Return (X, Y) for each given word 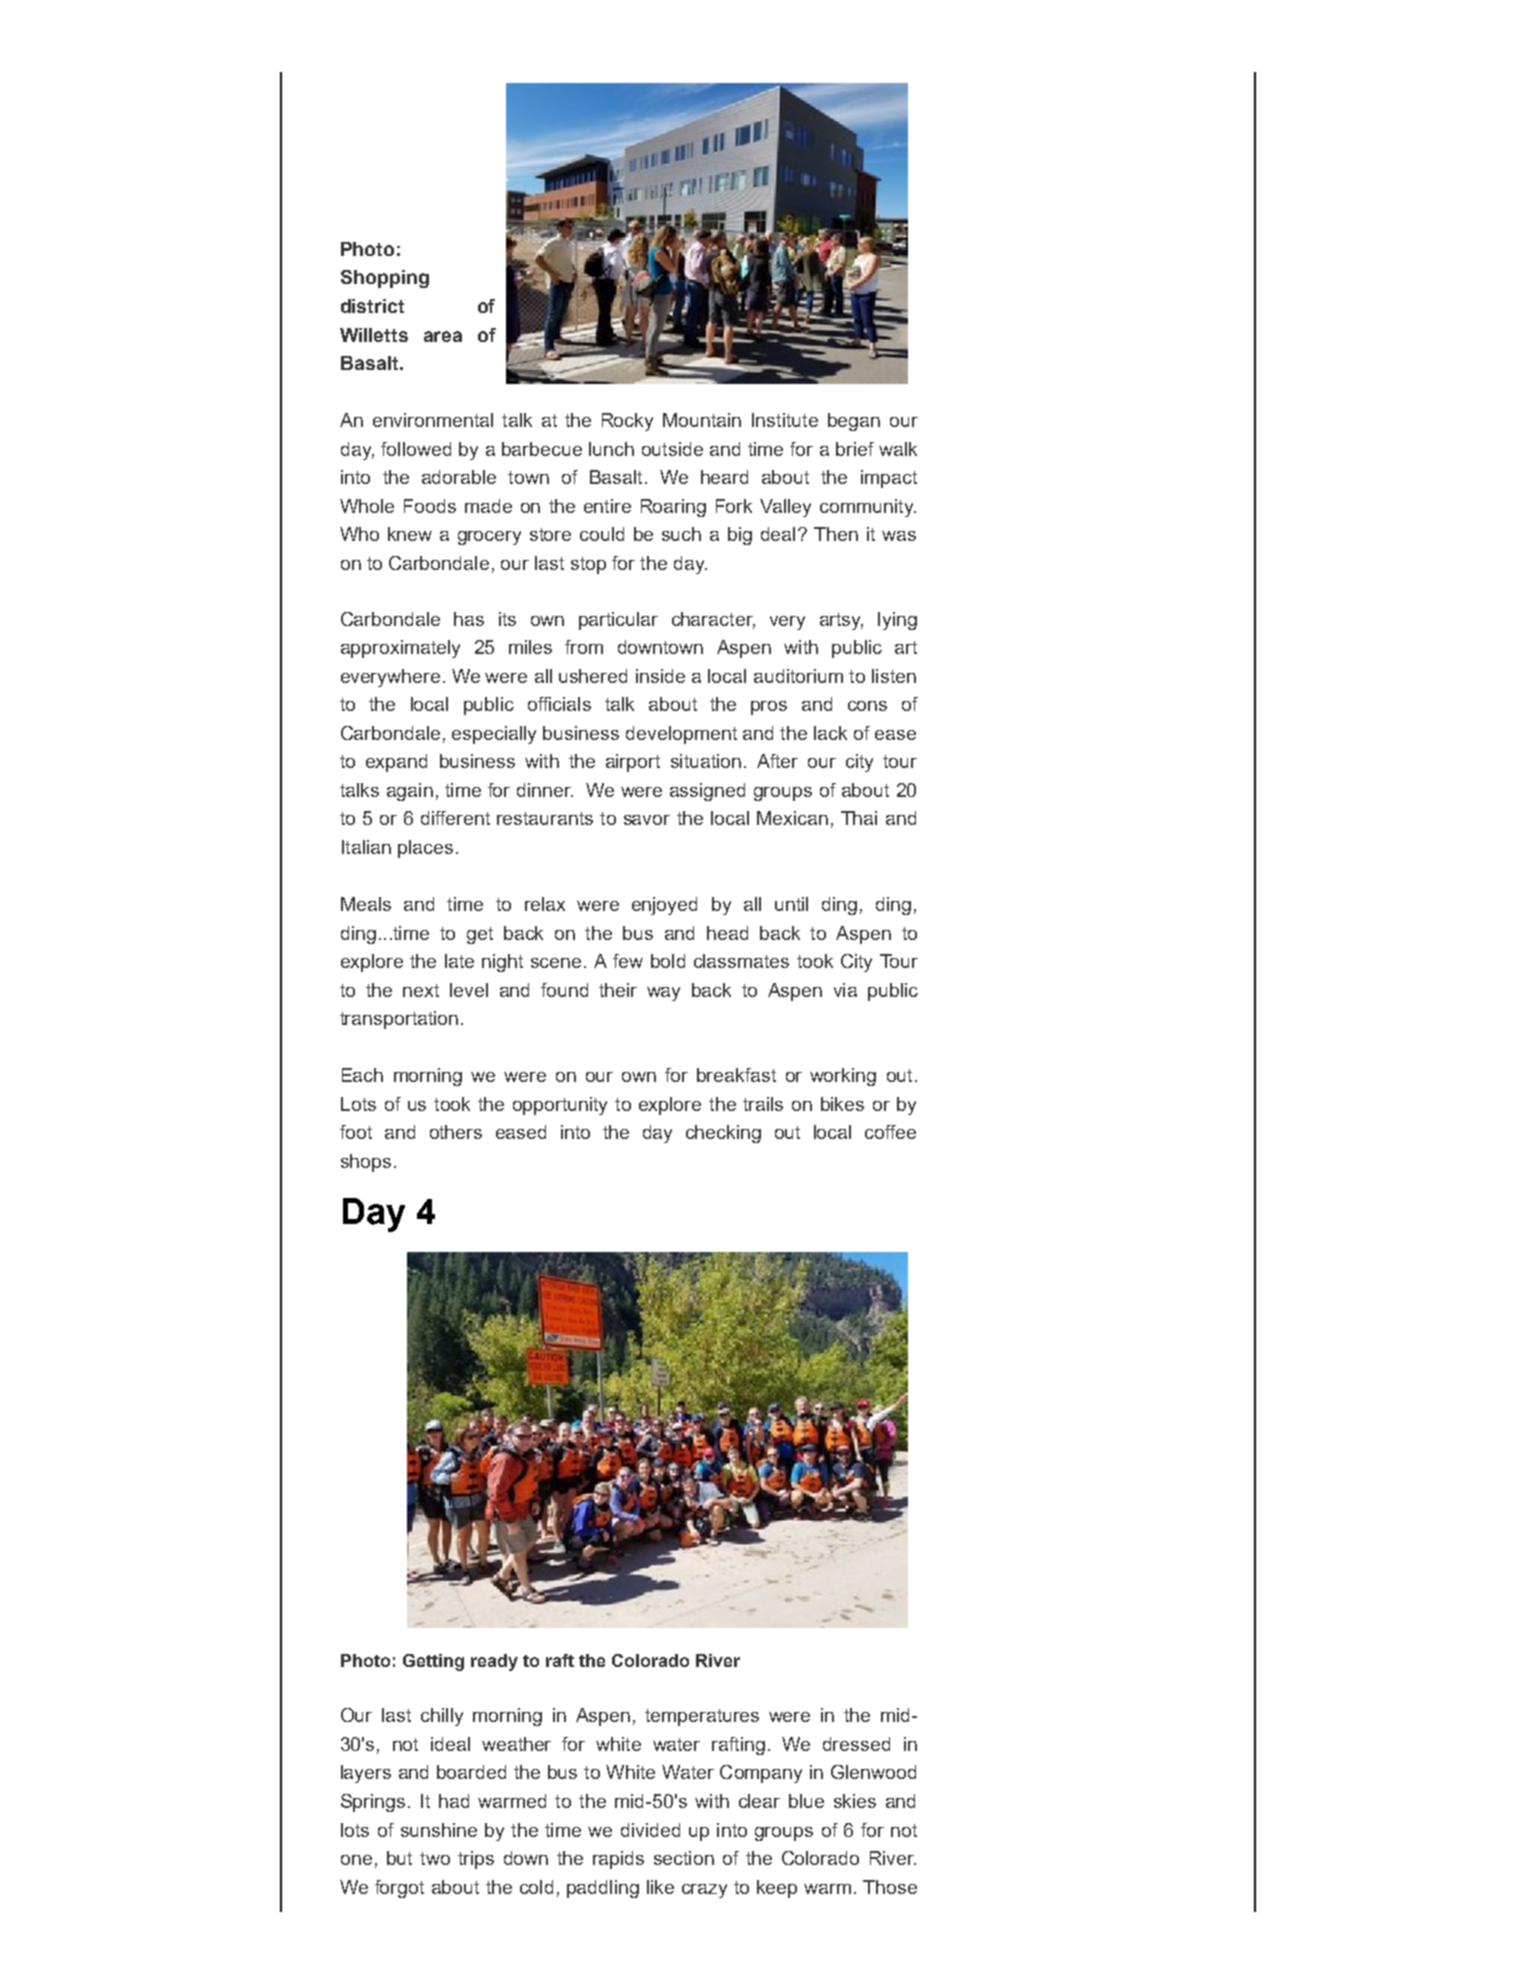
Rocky (627, 422)
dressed (856, 1744)
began (854, 422)
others (456, 1132)
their (618, 990)
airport (633, 763)
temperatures (702, 1717)
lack (830, 733)
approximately (400, 649)
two (435, 1858)
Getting (433, 1662)
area (443, 336)
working (843, 1077)
